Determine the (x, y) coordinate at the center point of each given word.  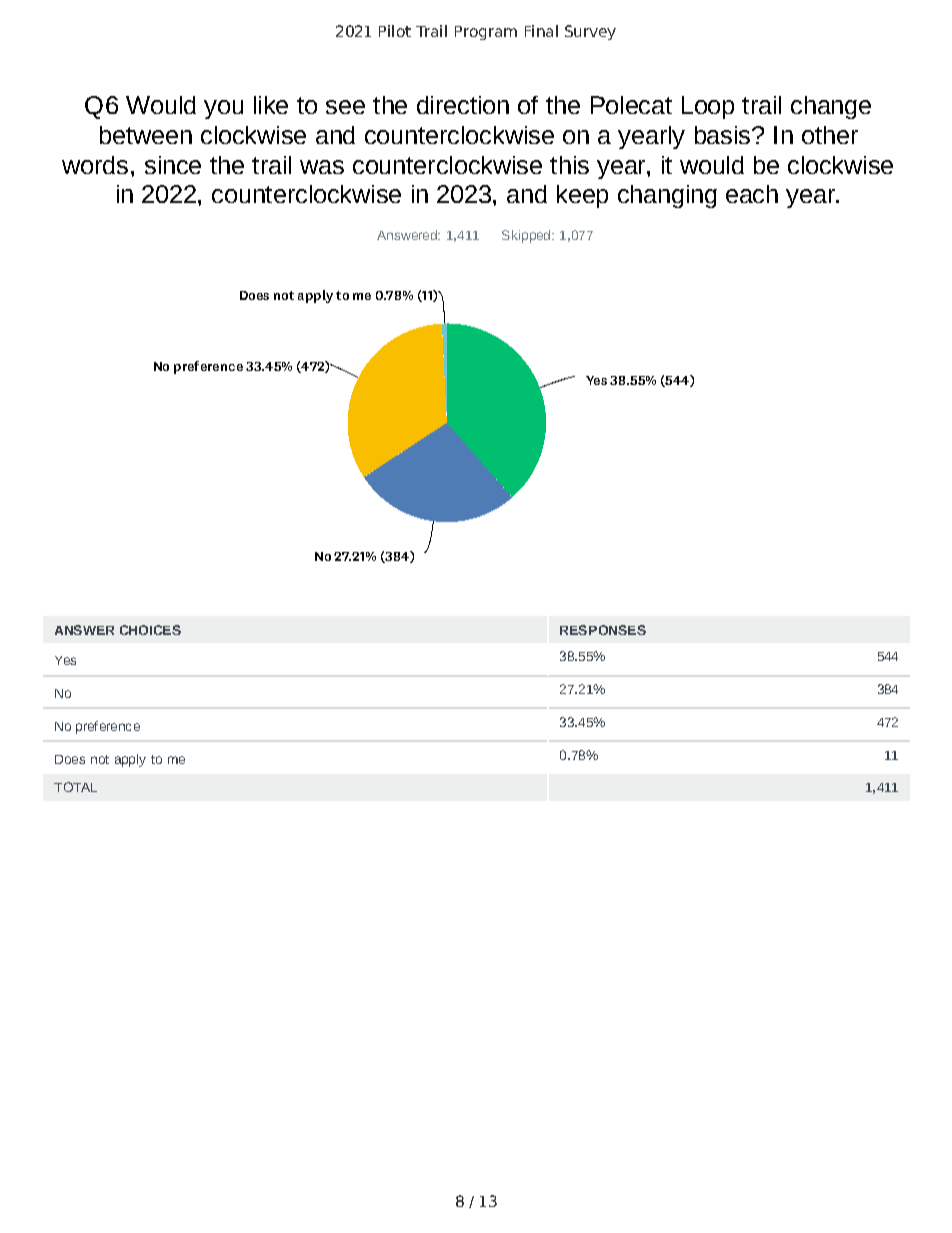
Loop (708, 107)
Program (486, 33)
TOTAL (75, 787)
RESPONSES (603, 630)
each (752, 194)
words (95, 165)
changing (667, 196)
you (223, 109)
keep (582, 196)
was (322, 167)
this (569, 165)
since (173, 165)
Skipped (527, 236)
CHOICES (150, 630)
